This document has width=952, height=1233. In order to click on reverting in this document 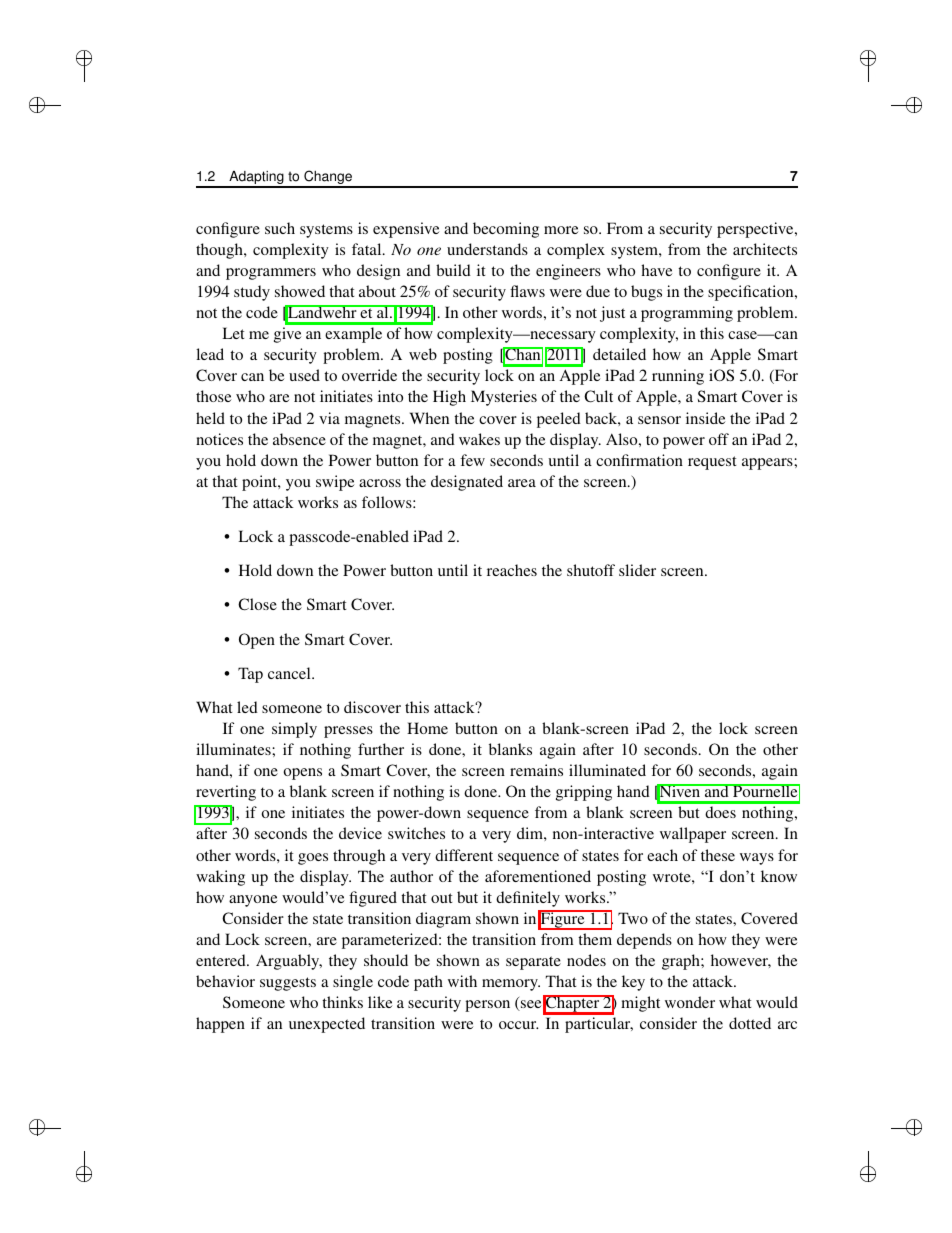, I will do `click(226, 793)`.
